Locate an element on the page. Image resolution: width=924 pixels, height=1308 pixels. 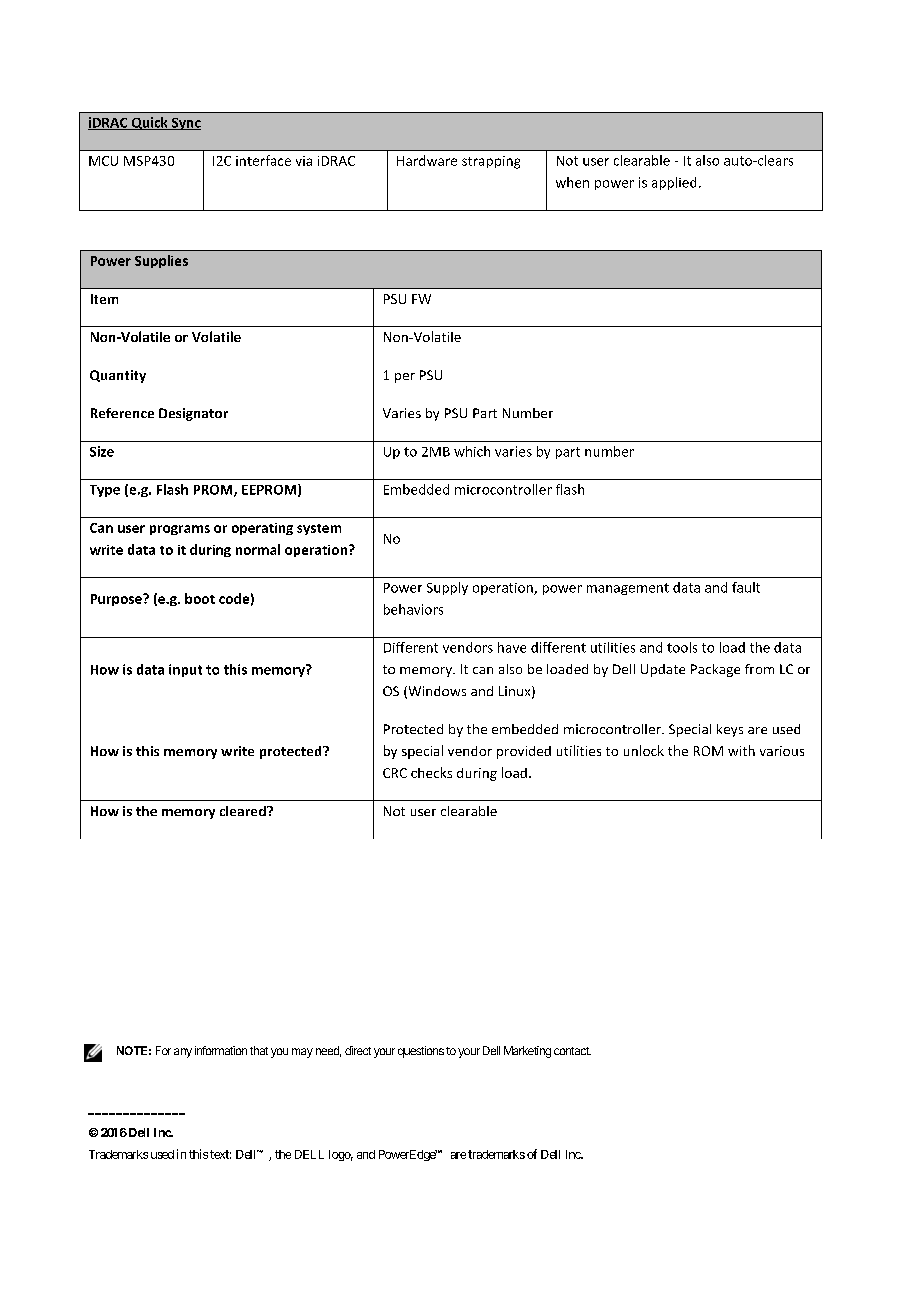
boot is located at coordinates (200, 598).
